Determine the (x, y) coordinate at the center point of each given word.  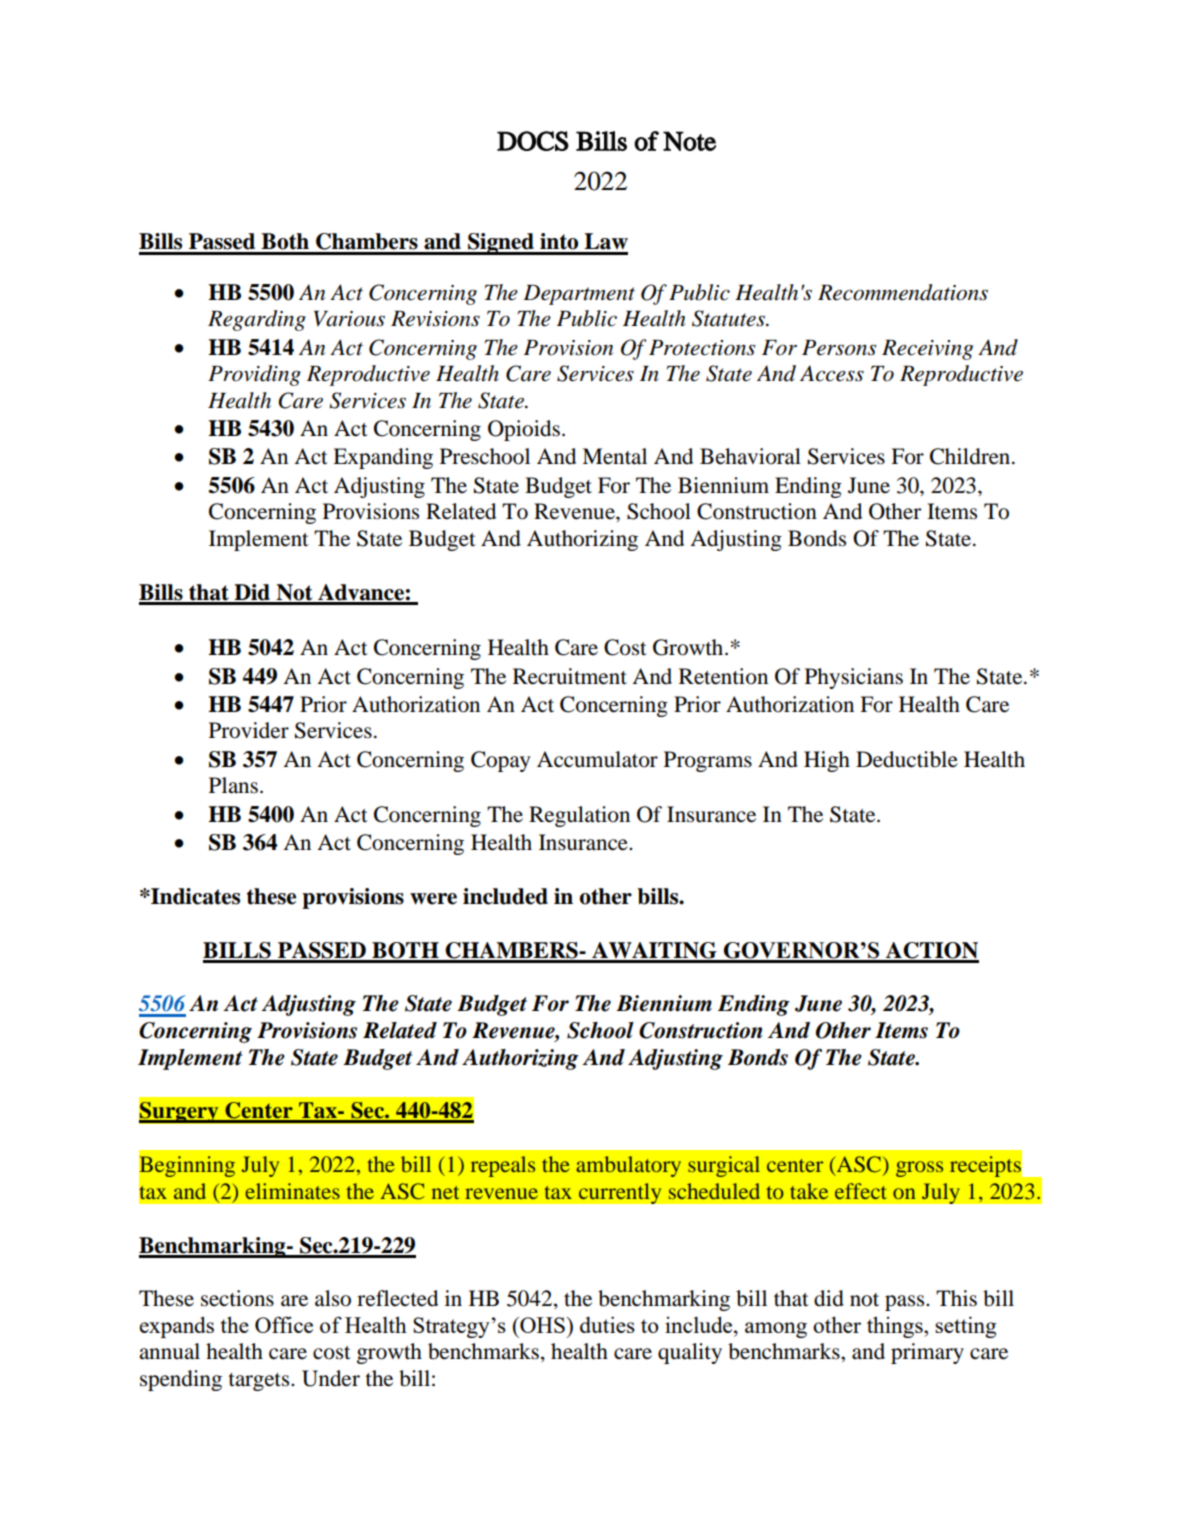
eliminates (293, 1191)
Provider (249, 730)
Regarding (257, 320)
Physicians (854, 678)
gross (919, 1169)
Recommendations (903, 292)
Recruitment (570, 676)
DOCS (533, 141)
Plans (233, 785)
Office (284, 1324)
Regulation (579, 816)
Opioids (524, 430)
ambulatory (628, 1166)
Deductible (907, 759)
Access (832, 373)
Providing (254, 375)
